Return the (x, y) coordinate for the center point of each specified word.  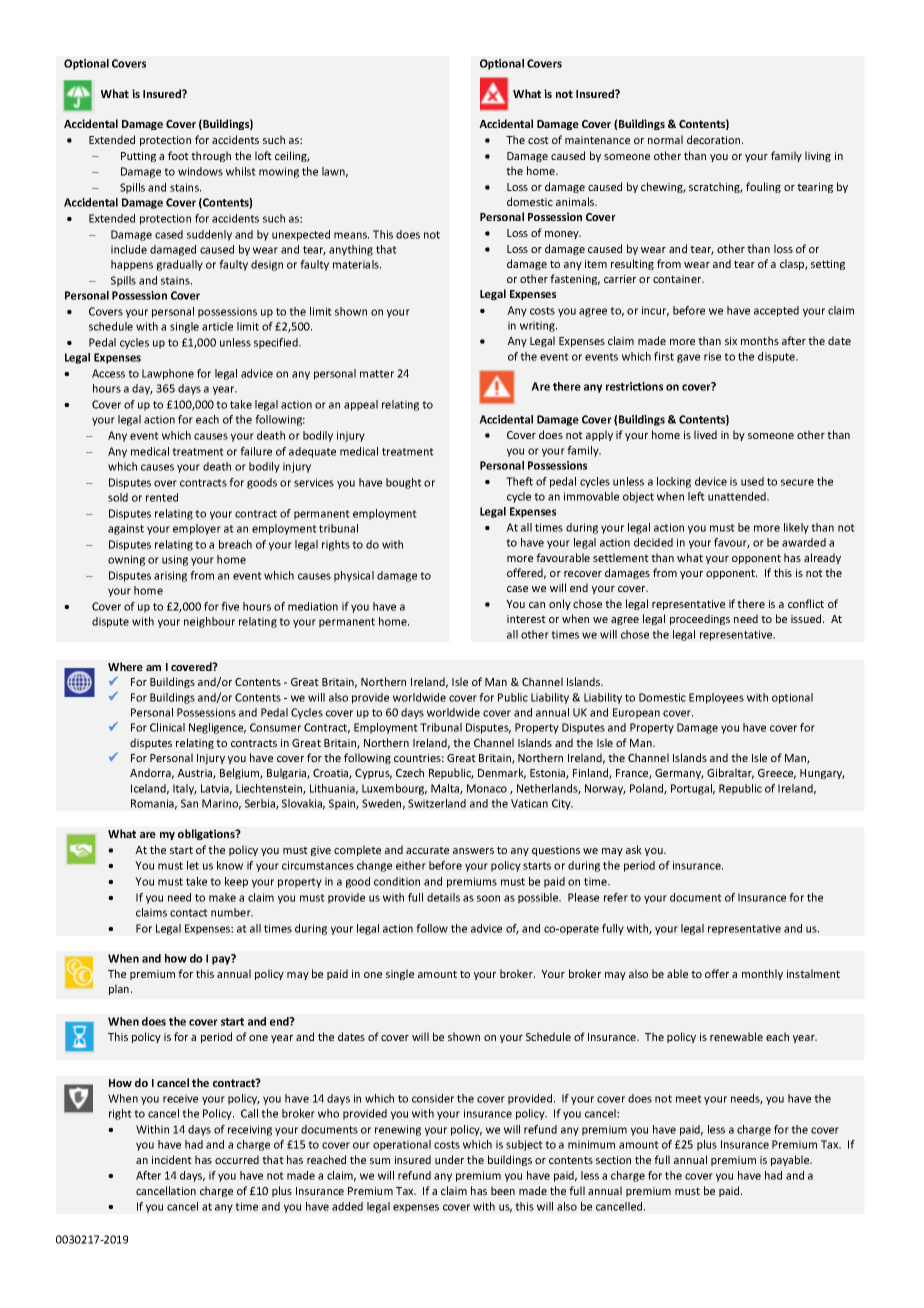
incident (172, 1159)
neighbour (209, 622)
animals (576, 201)
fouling (763, 187)
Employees (716, 698)
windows (200, 171)
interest (526, 619)
